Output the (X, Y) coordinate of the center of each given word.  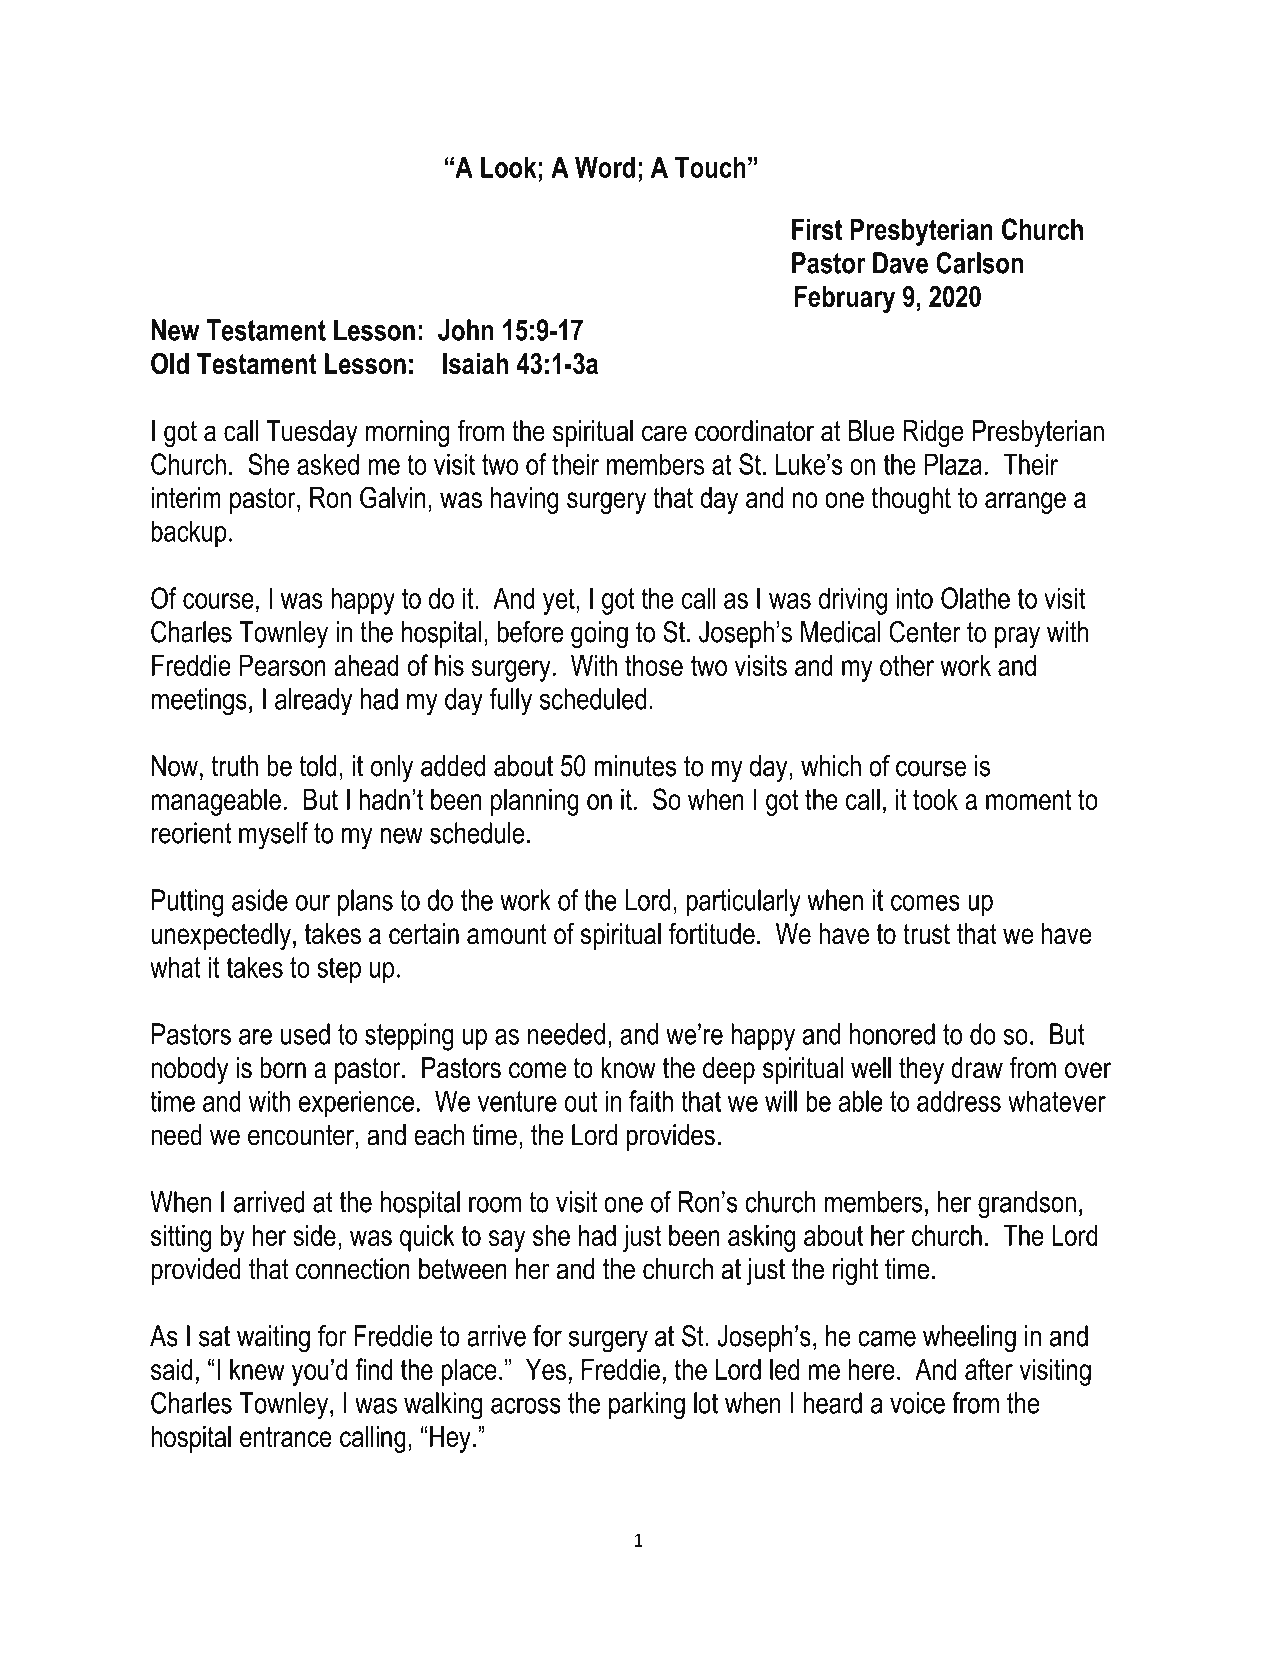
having (524, 500)
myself (273, 836)
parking (647, 1406)
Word (605, 167)
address (959, 1101)
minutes (635, 766)
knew (257, 1369)
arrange (1025, 503)
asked (328, 464)
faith (651, 1101)
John (466, 330)
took (935, 799)
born (283, 1068)
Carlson (979, 263)
